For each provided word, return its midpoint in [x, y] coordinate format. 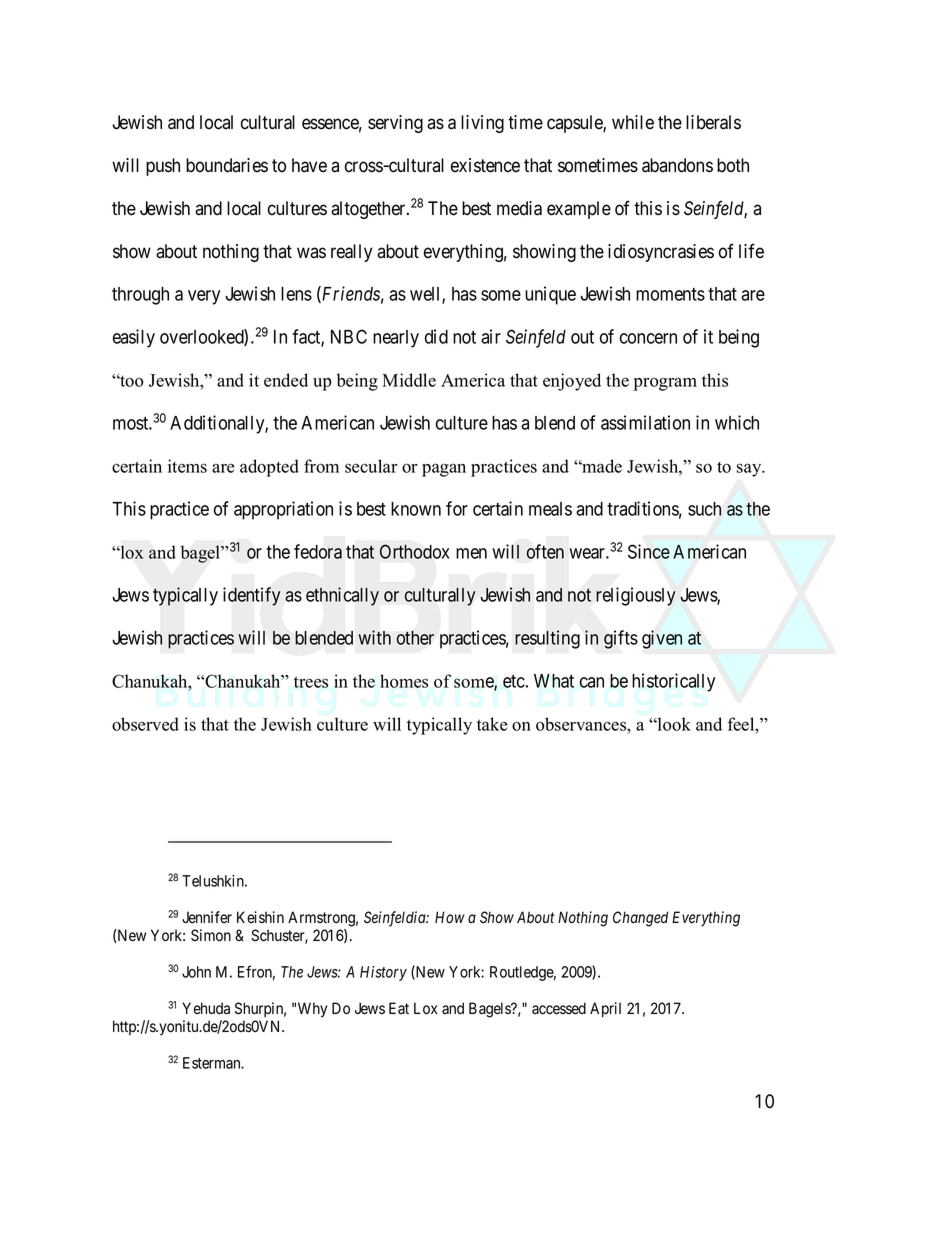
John [196, 972]
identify [251, 596]
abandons [677, 165]
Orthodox [414, 551]
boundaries [227, 165]
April [605, 1009]
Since [649, 551]
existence [485, 165]
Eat [399, 1008]
